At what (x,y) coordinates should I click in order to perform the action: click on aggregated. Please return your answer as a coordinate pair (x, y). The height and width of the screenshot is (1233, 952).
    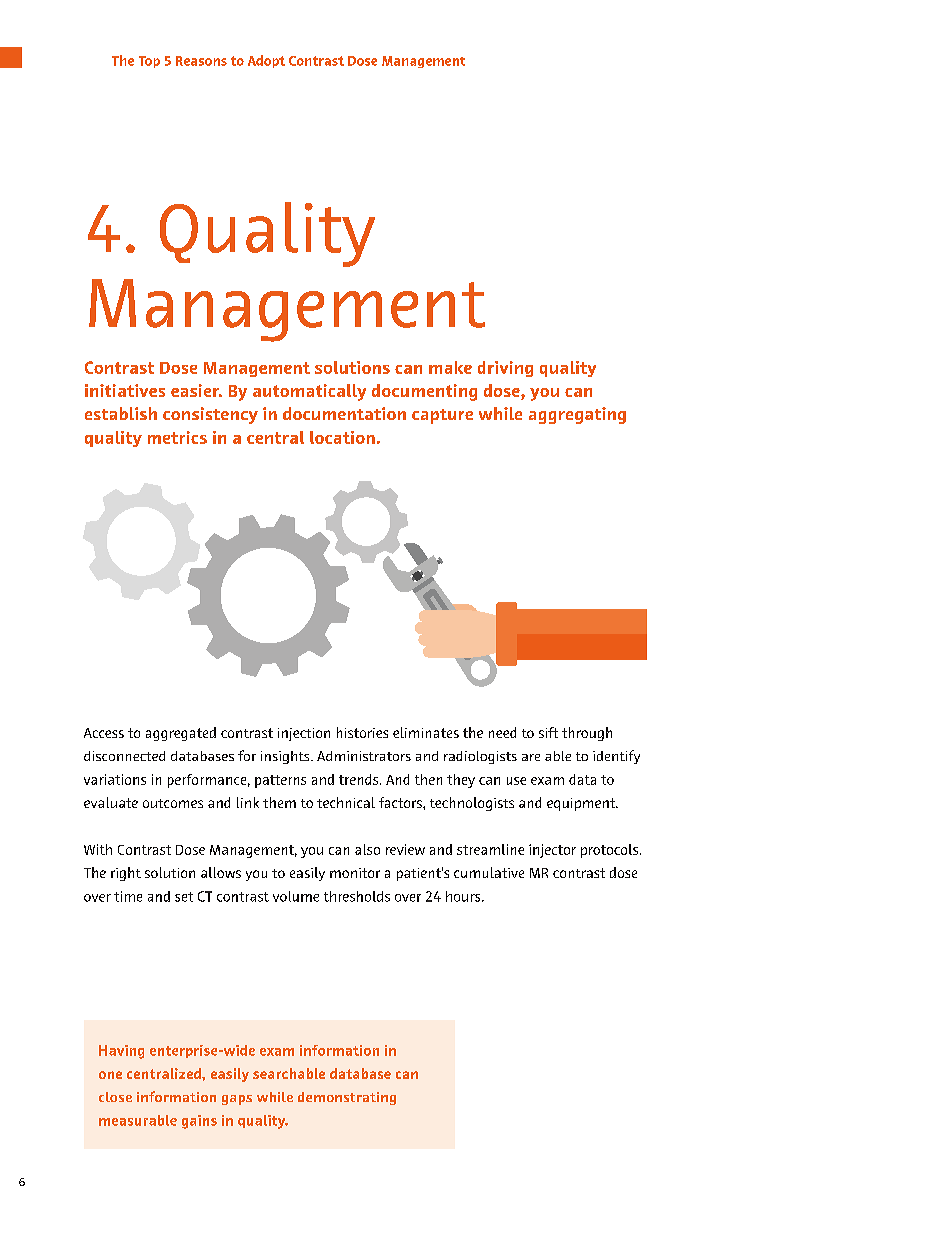
    Looking at the image, I should click on (181, 734).
